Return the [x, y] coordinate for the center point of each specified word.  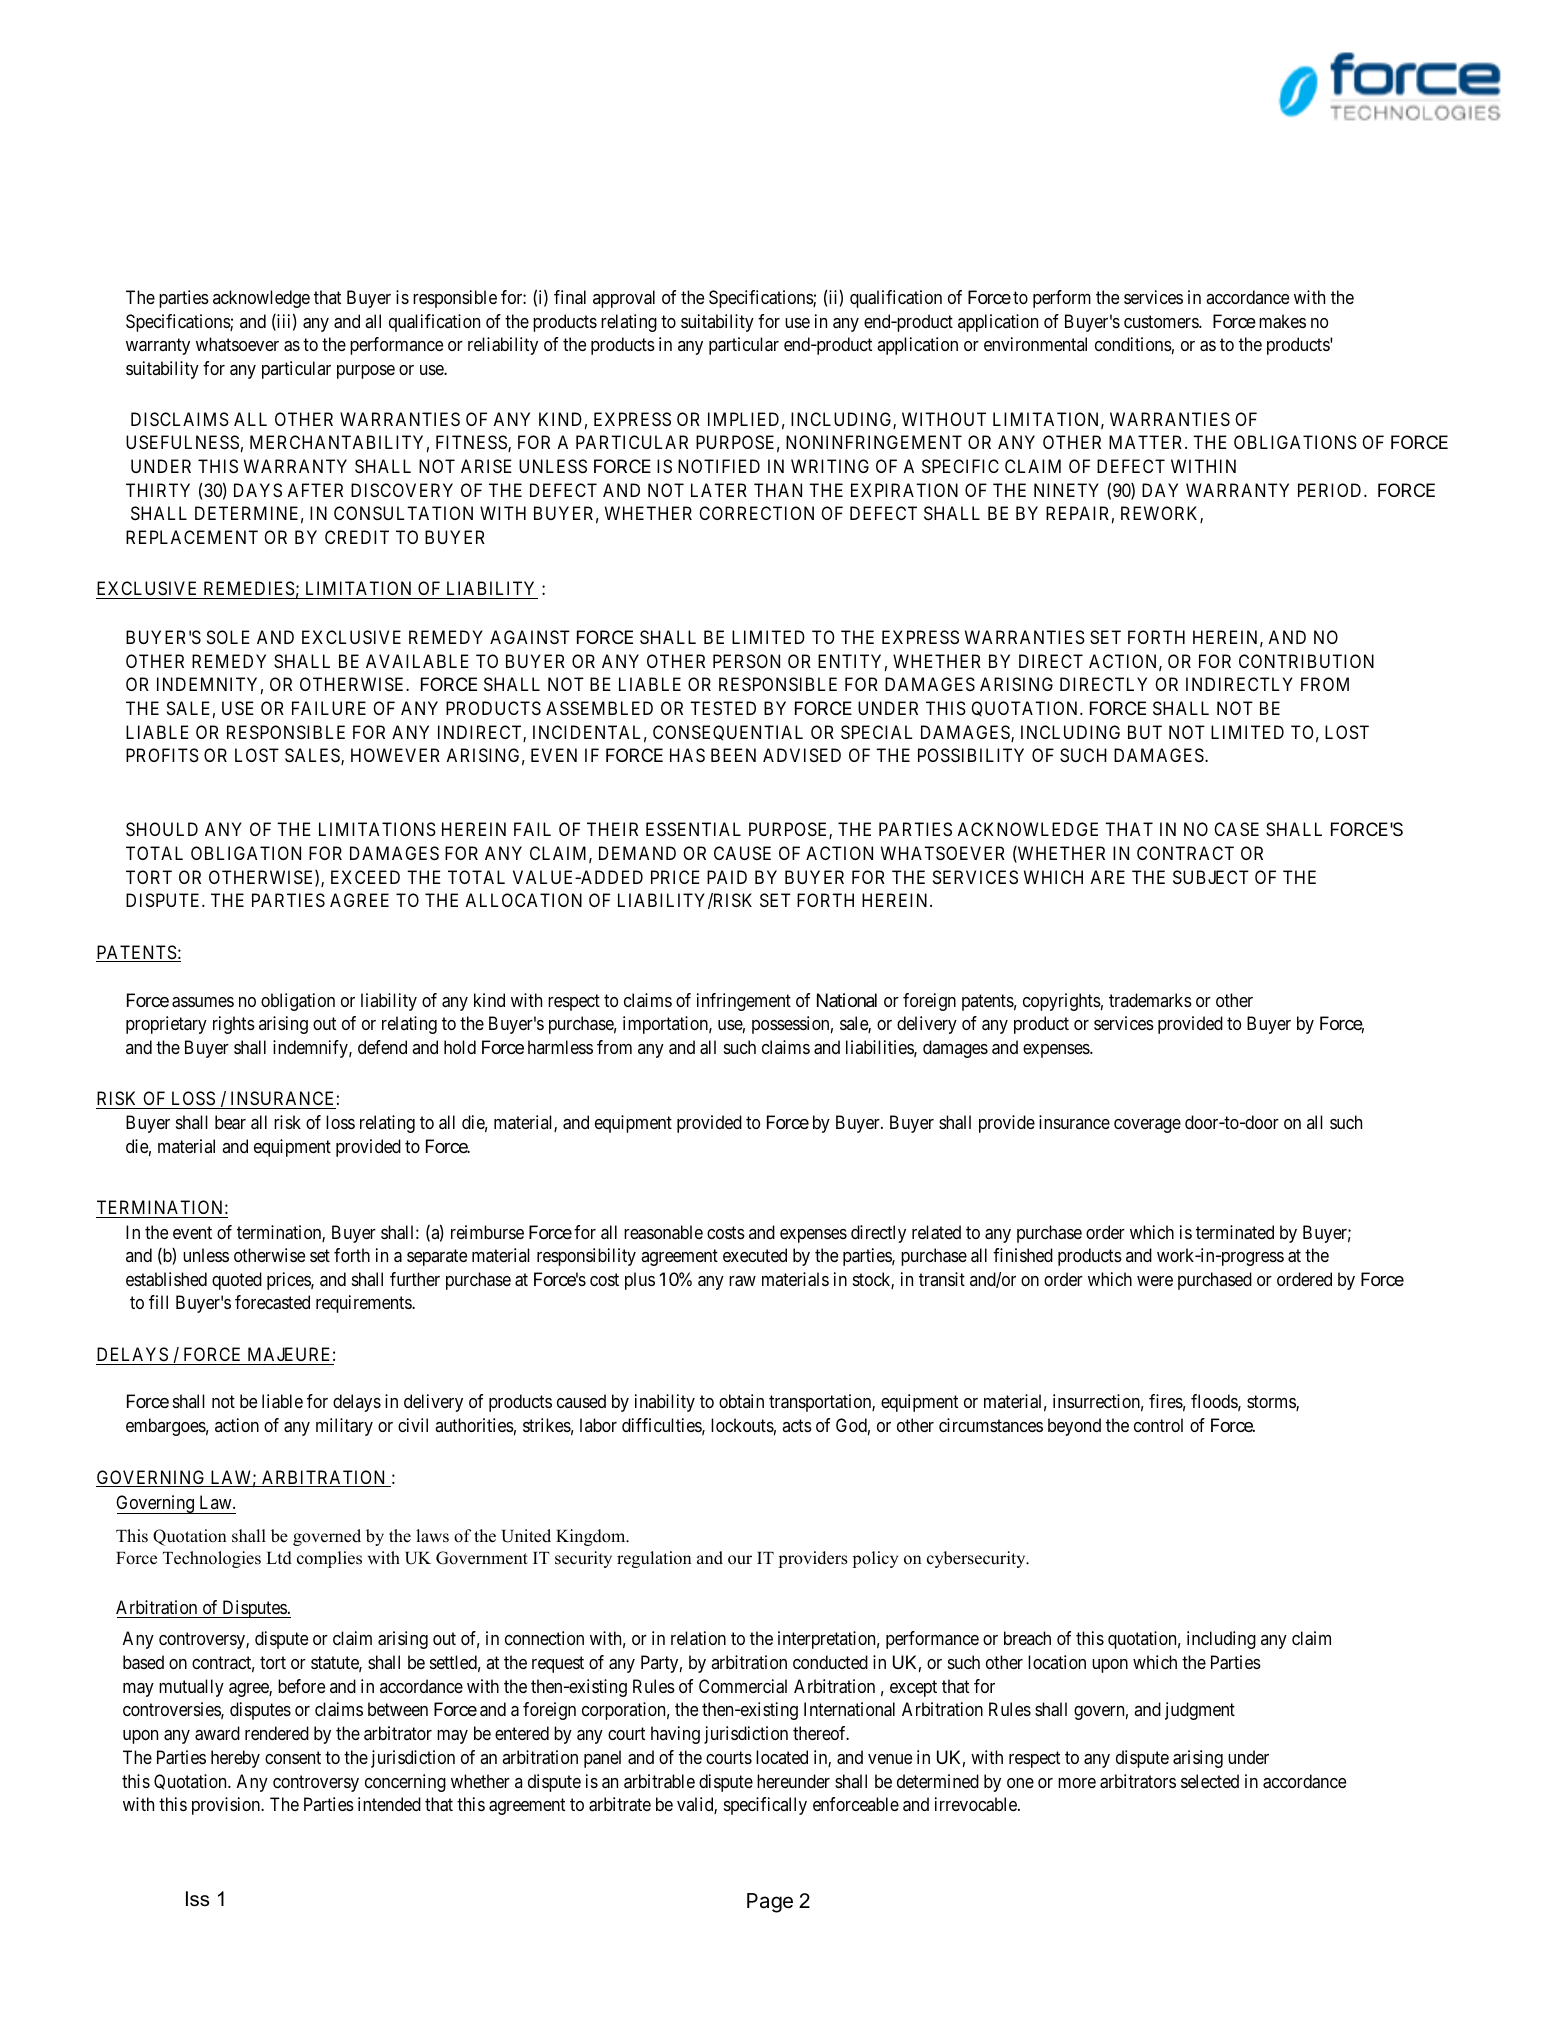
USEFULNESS [182, 442]
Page [770, 1903]
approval [624, 299]
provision [227, 1806]
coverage [1147, 1126]
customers [1162, 321]
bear [230, 1122]
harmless [560, 1047]
